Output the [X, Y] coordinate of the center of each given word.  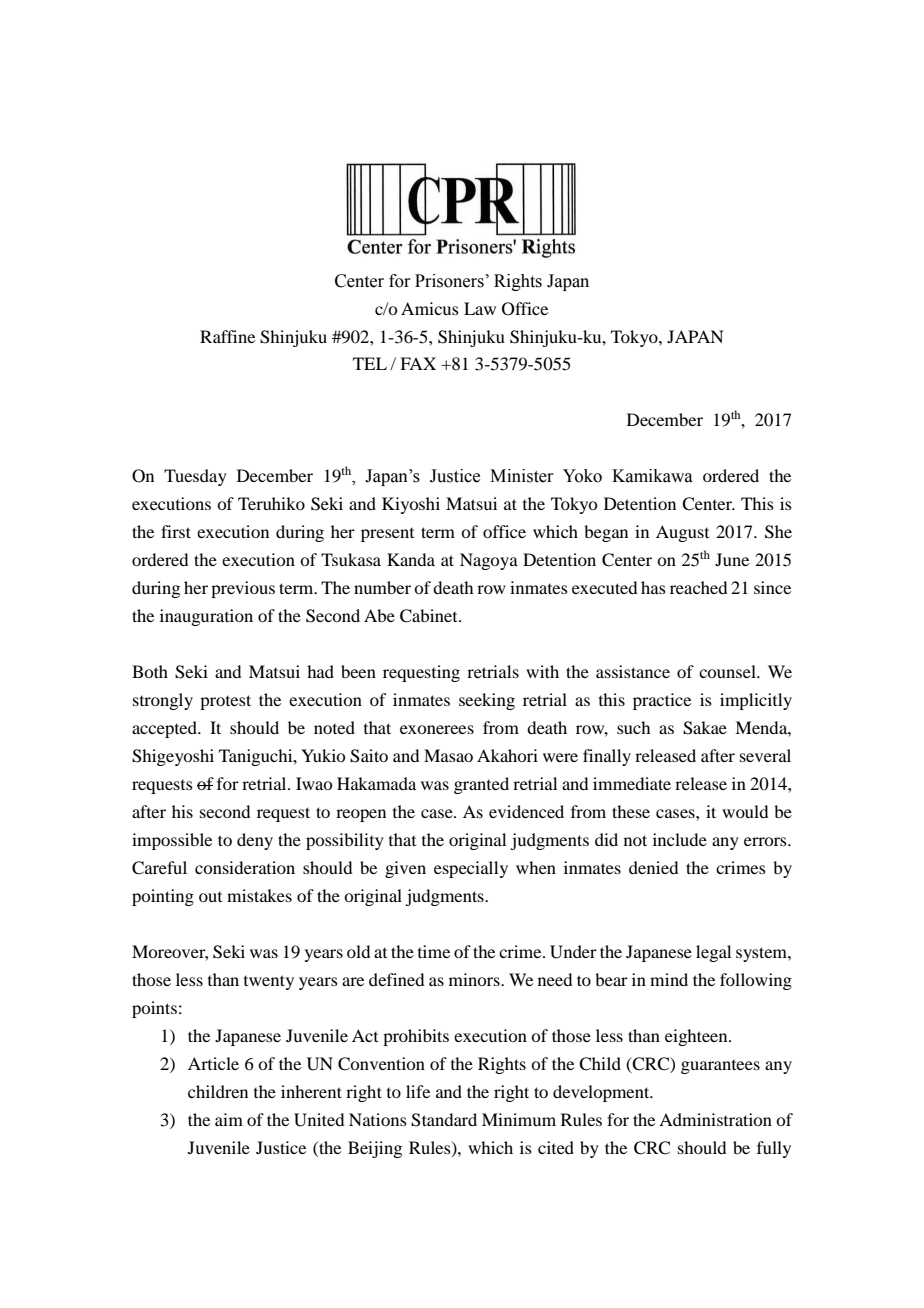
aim [229, 1119]
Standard [444, 1120]
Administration [715, 1119]
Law [480, 308]
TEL [370, 363]
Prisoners [449, 281]
